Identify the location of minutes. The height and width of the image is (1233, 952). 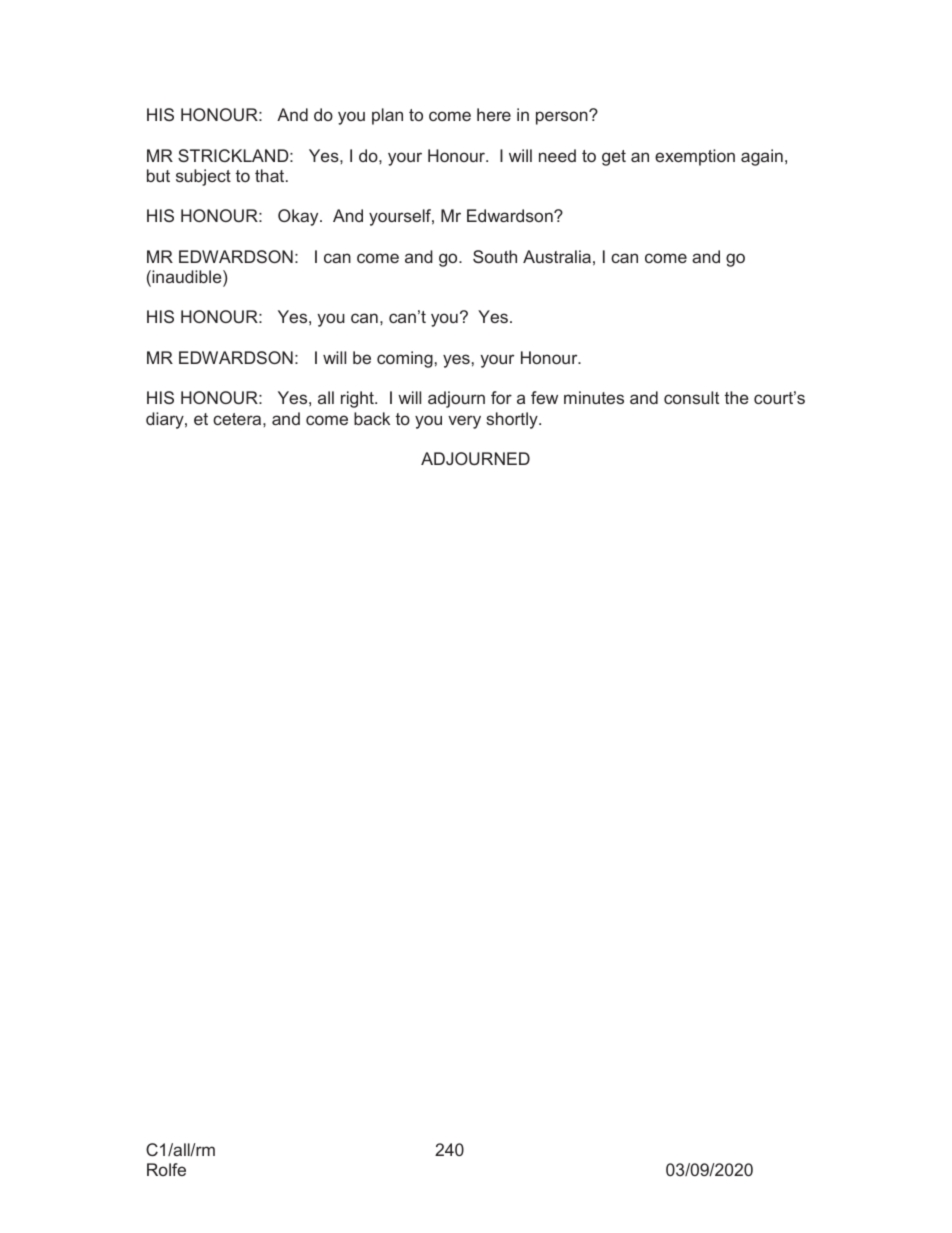
(594, 397).
